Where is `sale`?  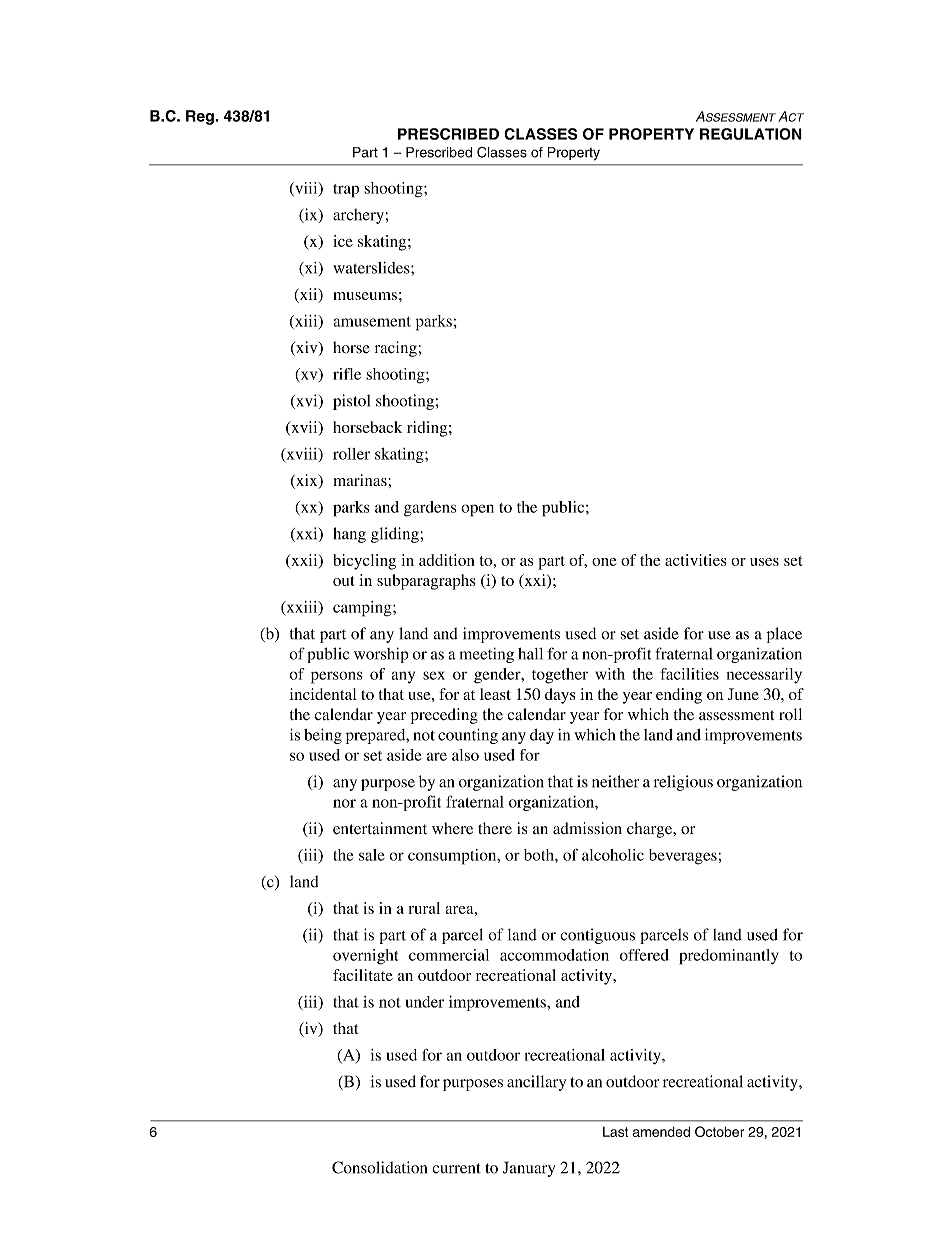
sale is located at coordinates (372, 855).
